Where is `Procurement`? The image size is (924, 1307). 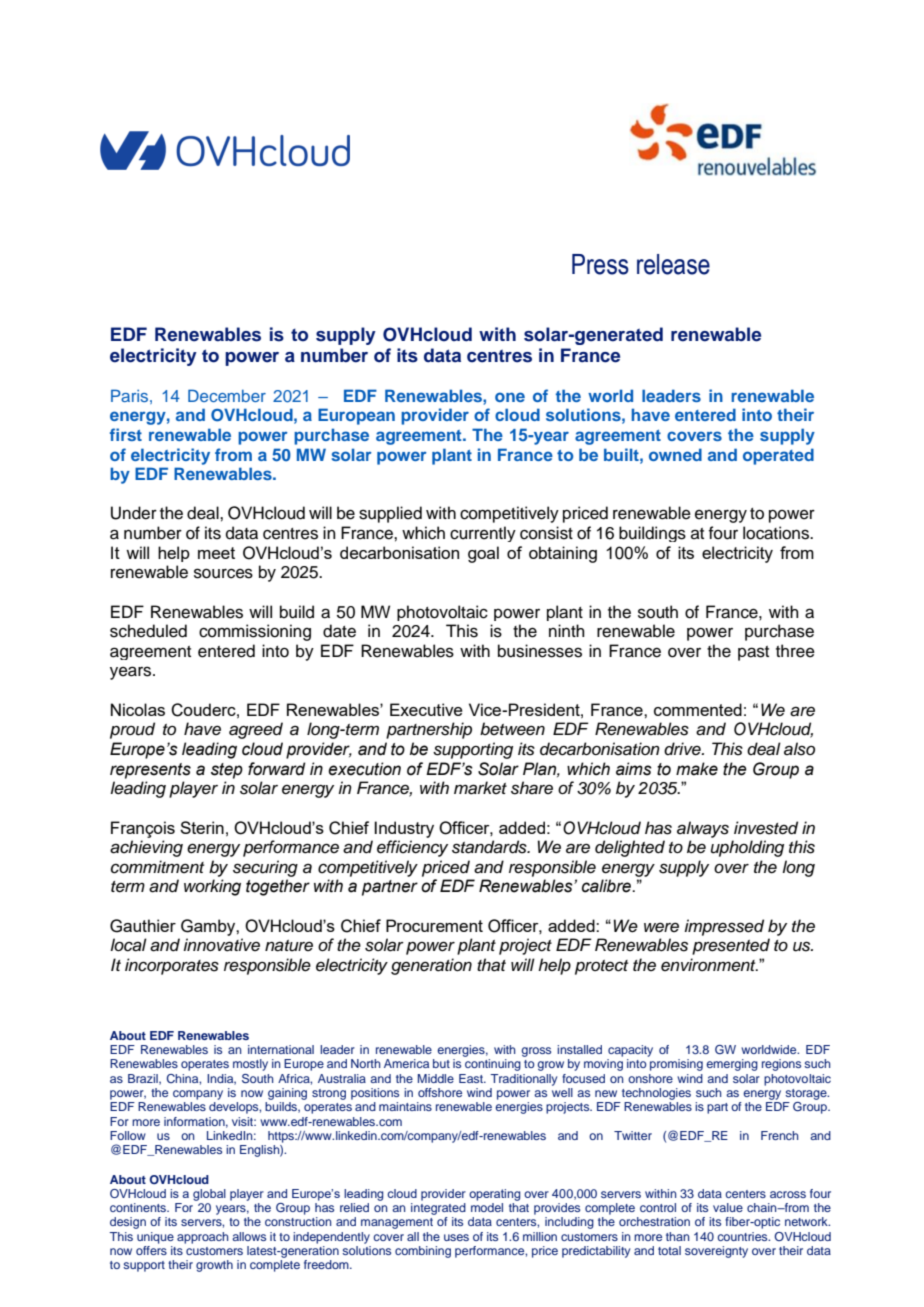
Procurement is located at coordinates (434, 925).
